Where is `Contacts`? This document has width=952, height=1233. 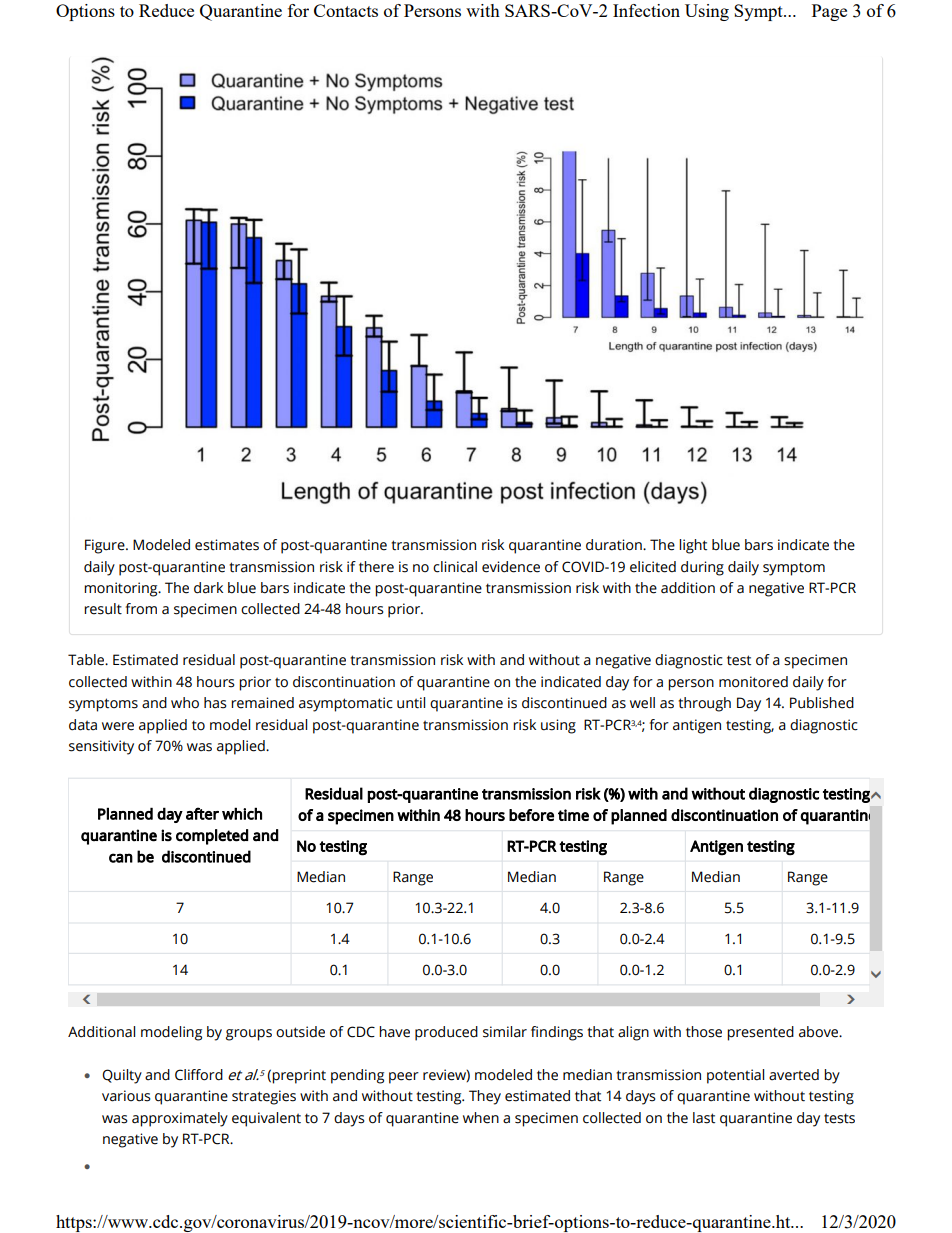
Contacts is located at coordinates (346, 10).
